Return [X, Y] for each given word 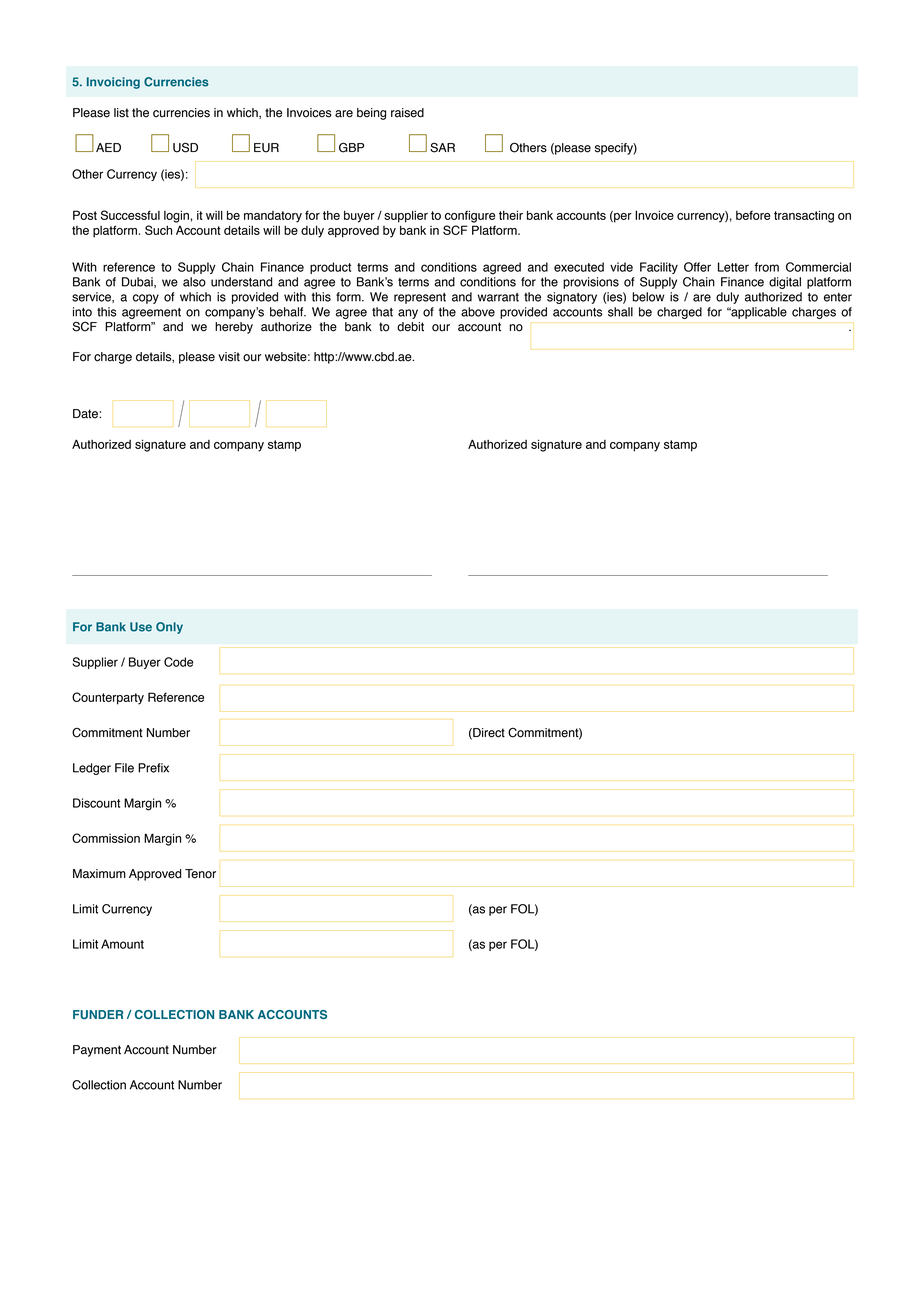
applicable [758, 313]
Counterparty [108, 698]
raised [407, 113]
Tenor [200, 874]
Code [178, 662]
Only [169, 628]
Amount [122, 944]
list [121, 113]
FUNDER [98, 1014]
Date [86, 414]
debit [410, 327]
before [753, 215]
